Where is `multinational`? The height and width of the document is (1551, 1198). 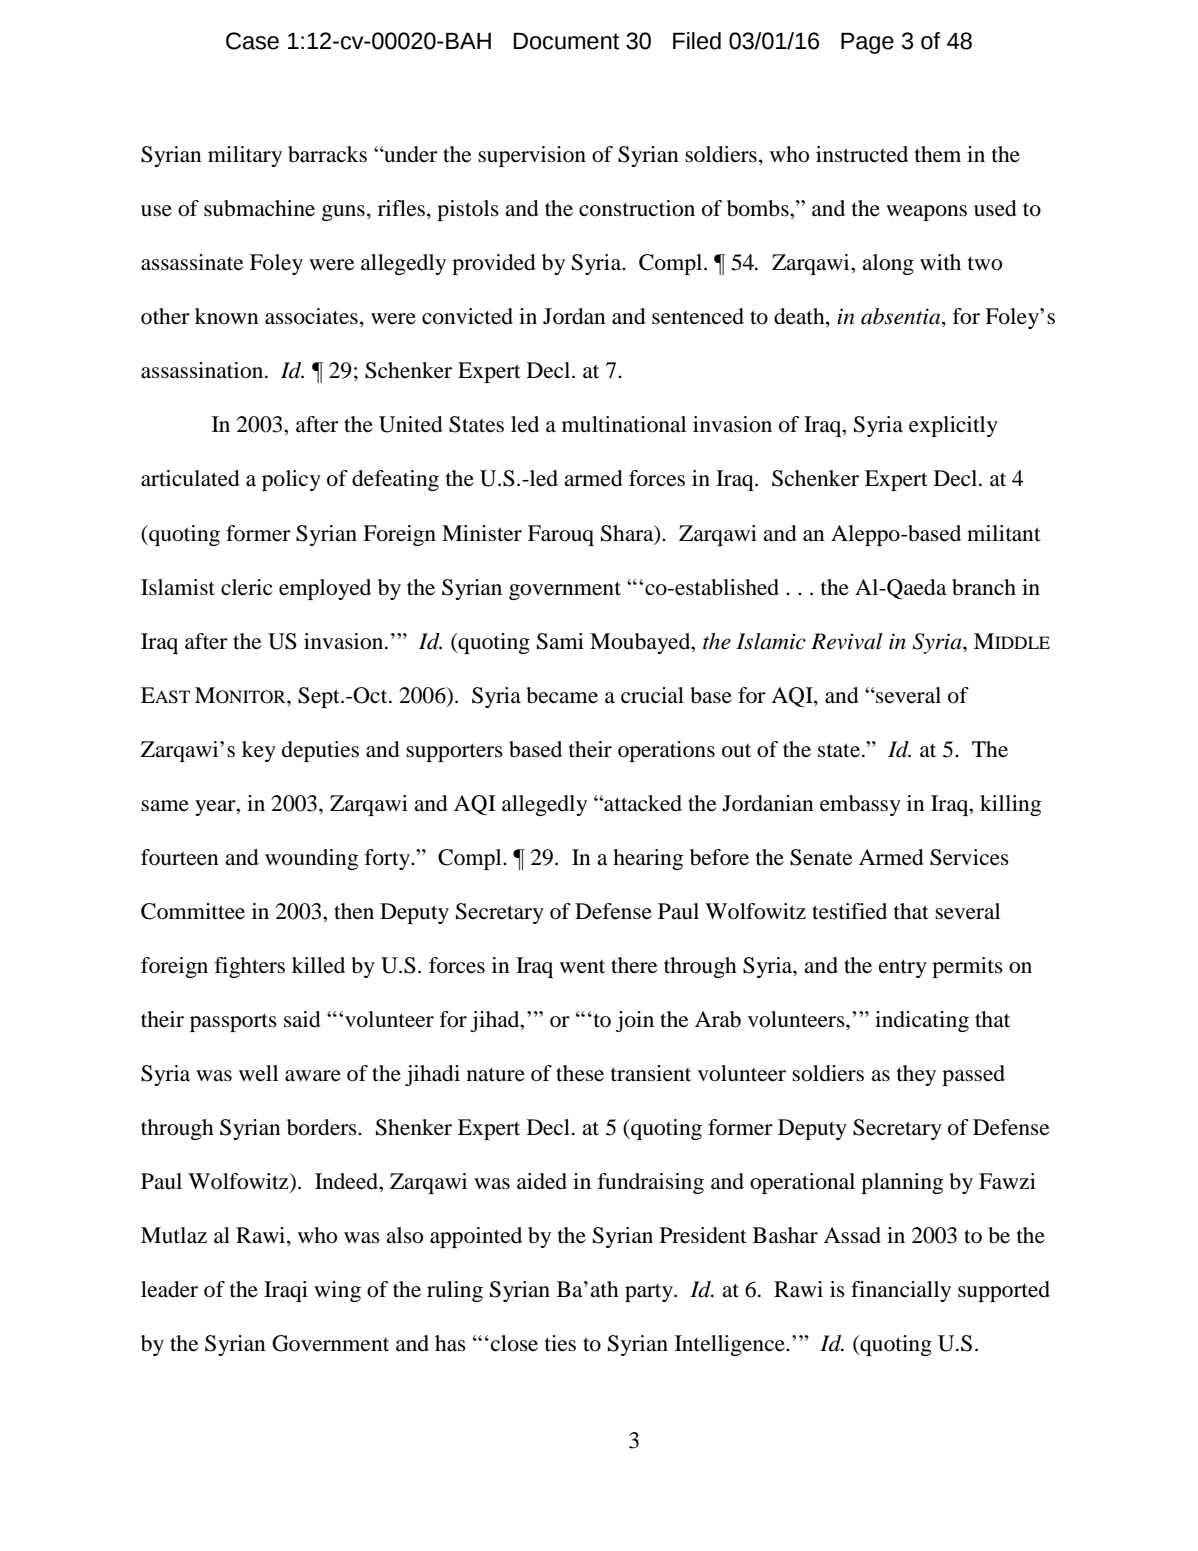
multinational is located at coordinates (624, 424).
